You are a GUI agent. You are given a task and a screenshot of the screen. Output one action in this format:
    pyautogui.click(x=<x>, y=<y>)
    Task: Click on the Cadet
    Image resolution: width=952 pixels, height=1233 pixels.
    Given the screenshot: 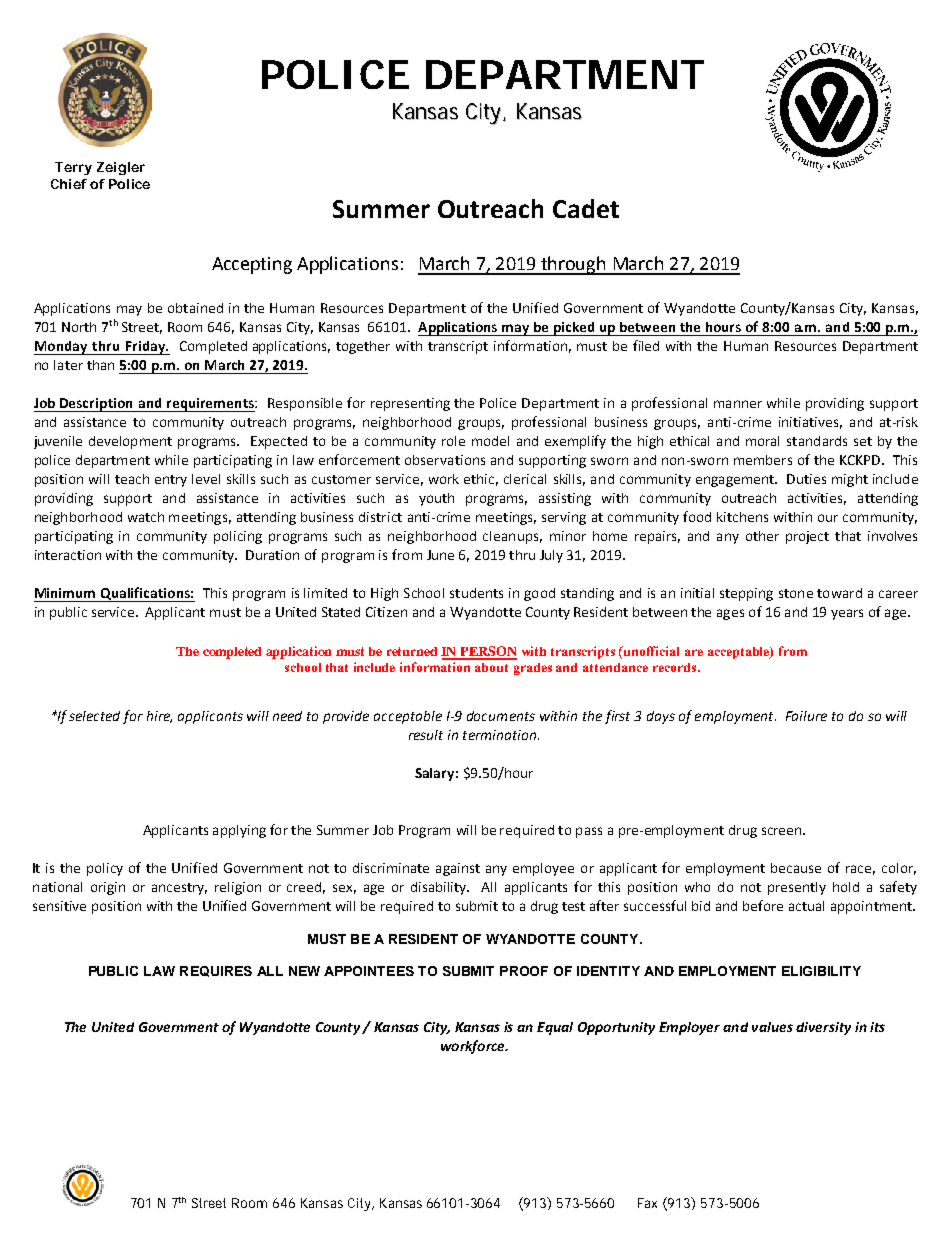 What is the action you would take?
    pyautogui.click(x=586, y=208)
